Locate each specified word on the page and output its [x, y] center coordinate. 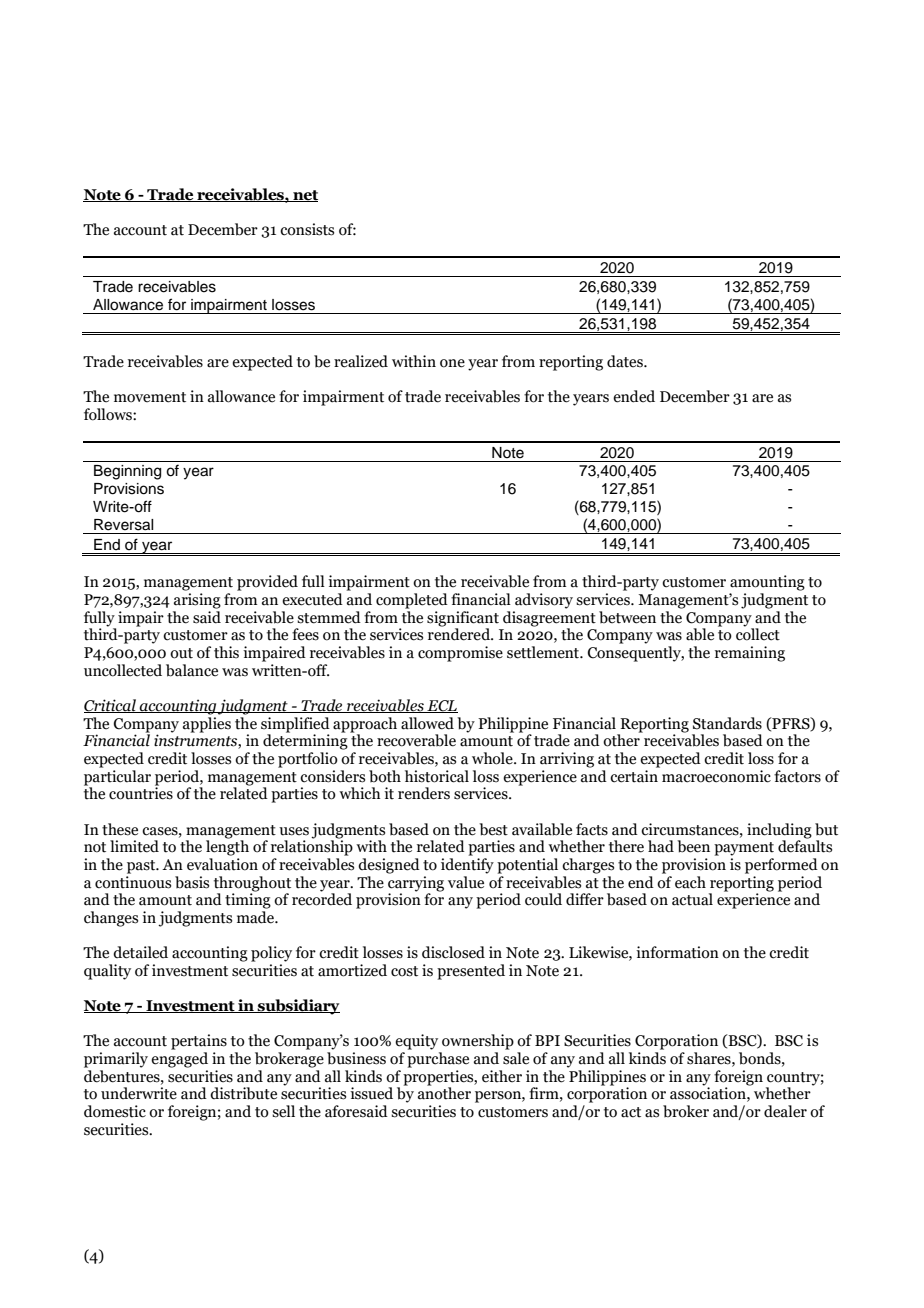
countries [141, 792]
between [627, 617]
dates [626, 361]
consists [307, 229]
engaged [179, 1060]
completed [412, 601]
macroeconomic [716, 776]
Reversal [123, 525]
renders [424, 793]
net [304, 196]
